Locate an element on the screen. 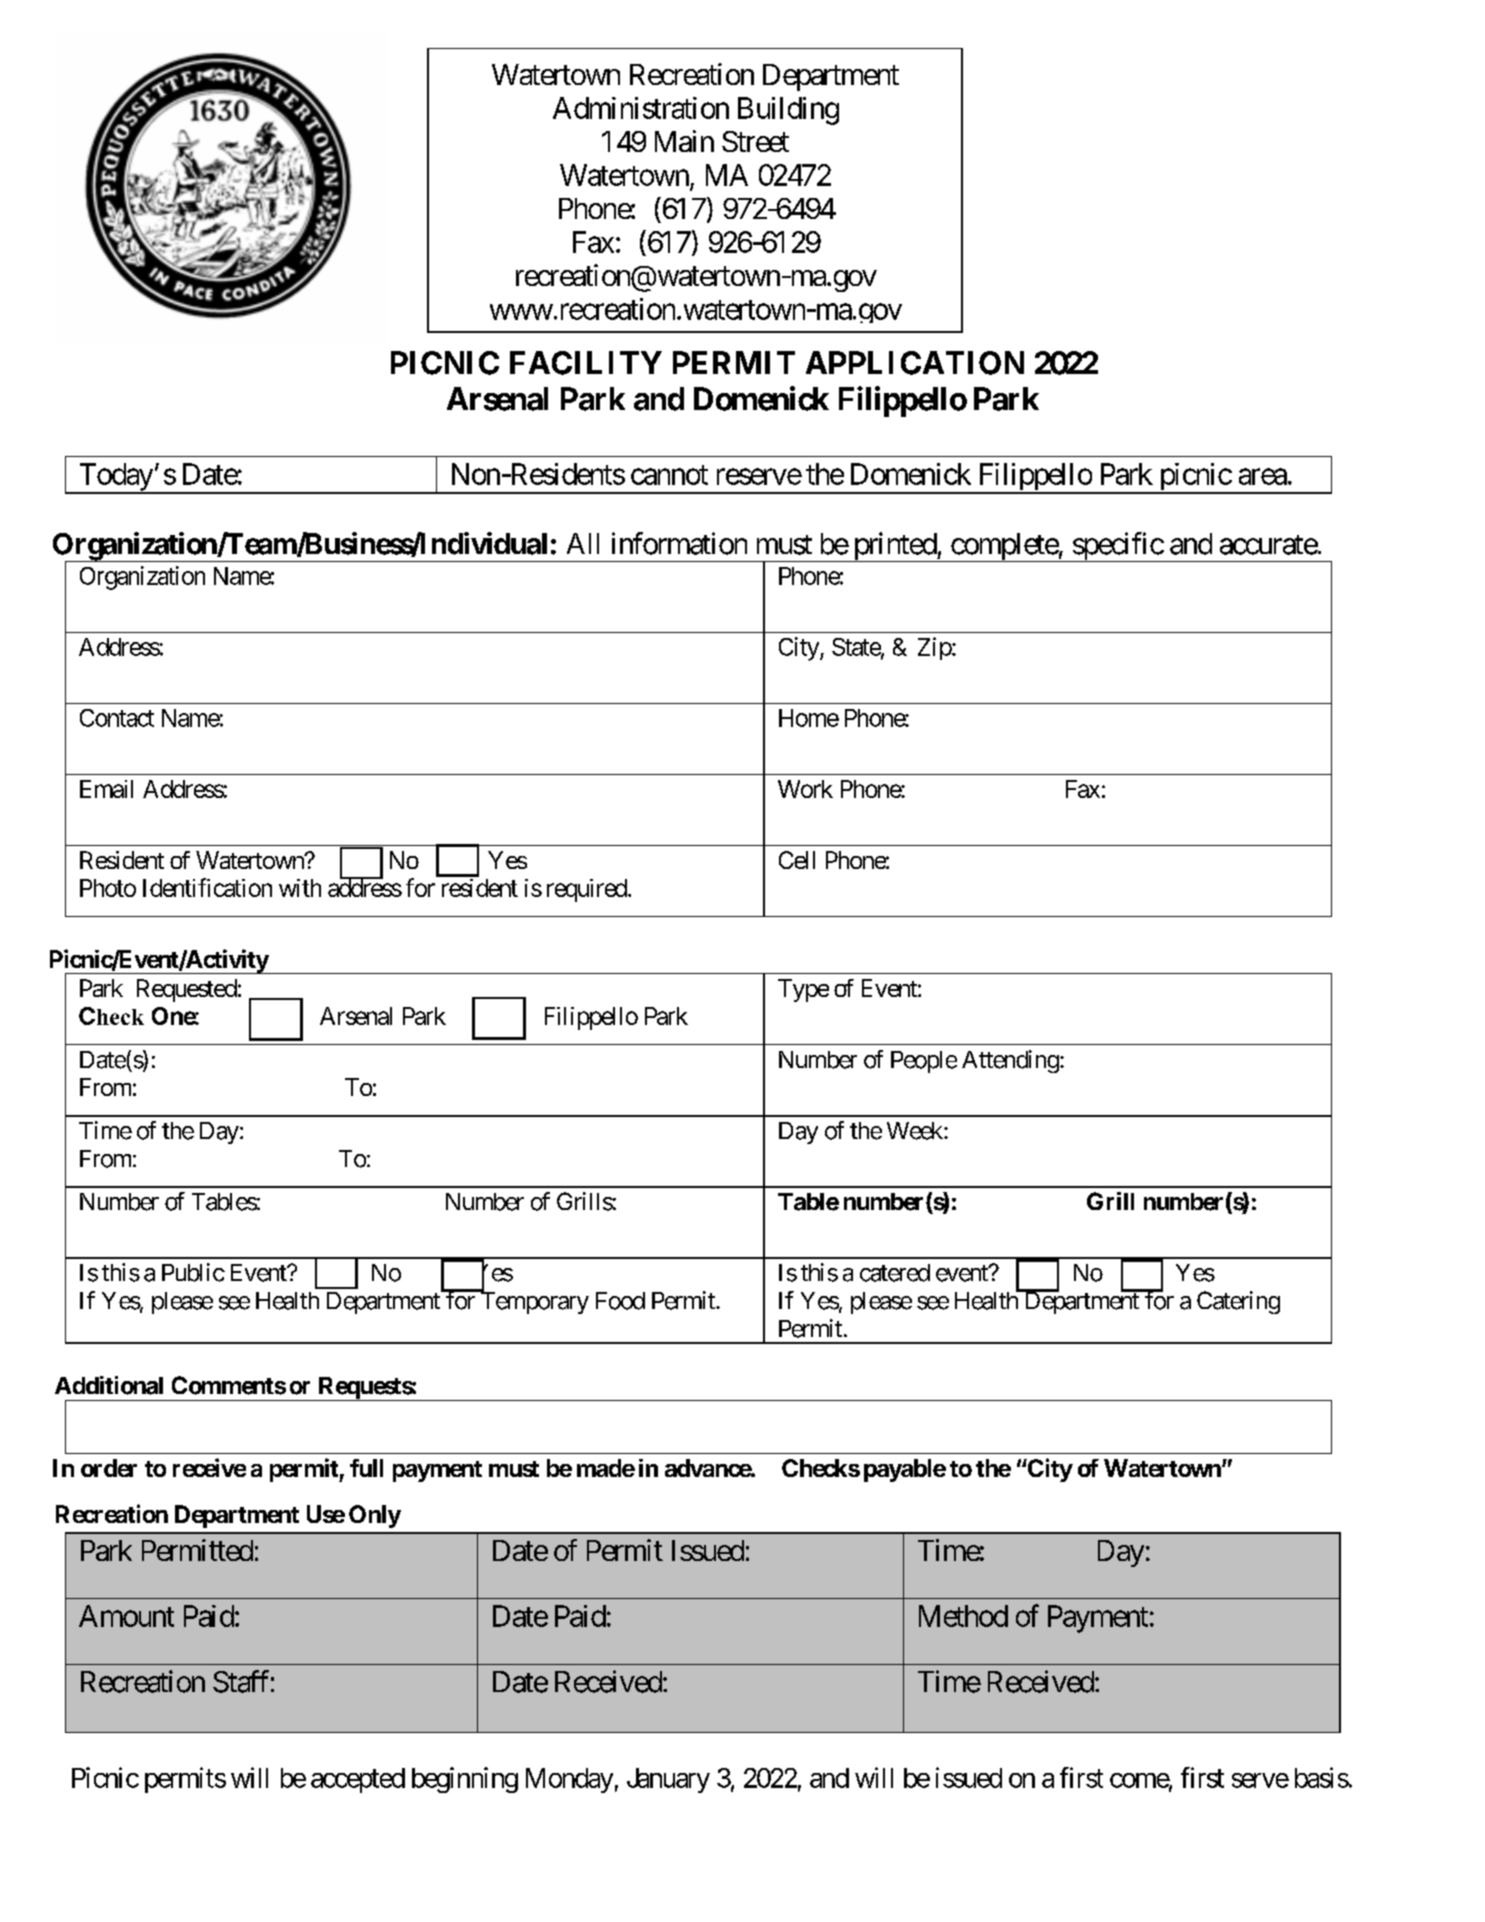 This screenshot has width=1485, height=1922. accepted is located at coordinates (358, 1780).
